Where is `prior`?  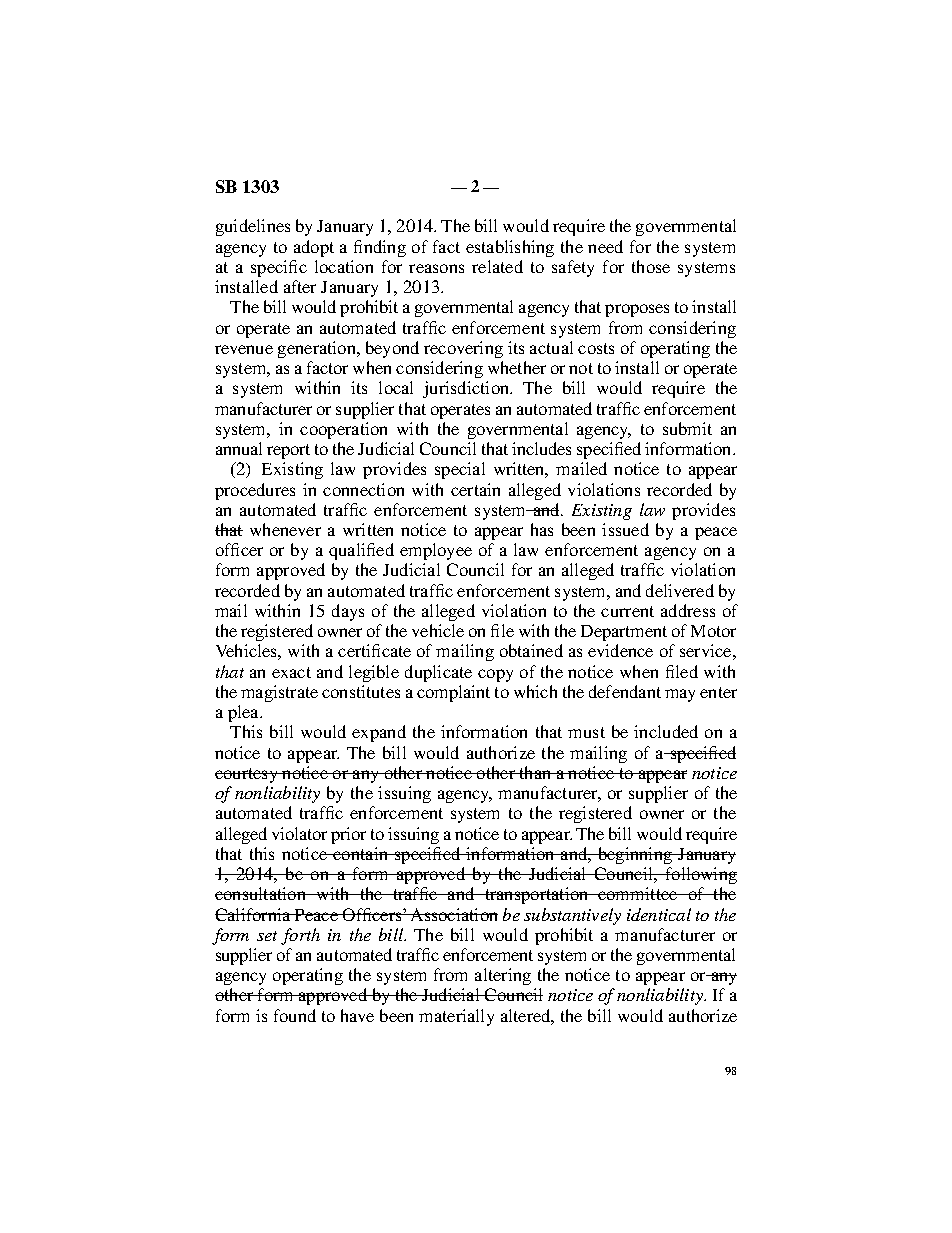 prior is located at coordinates (348, 835).
